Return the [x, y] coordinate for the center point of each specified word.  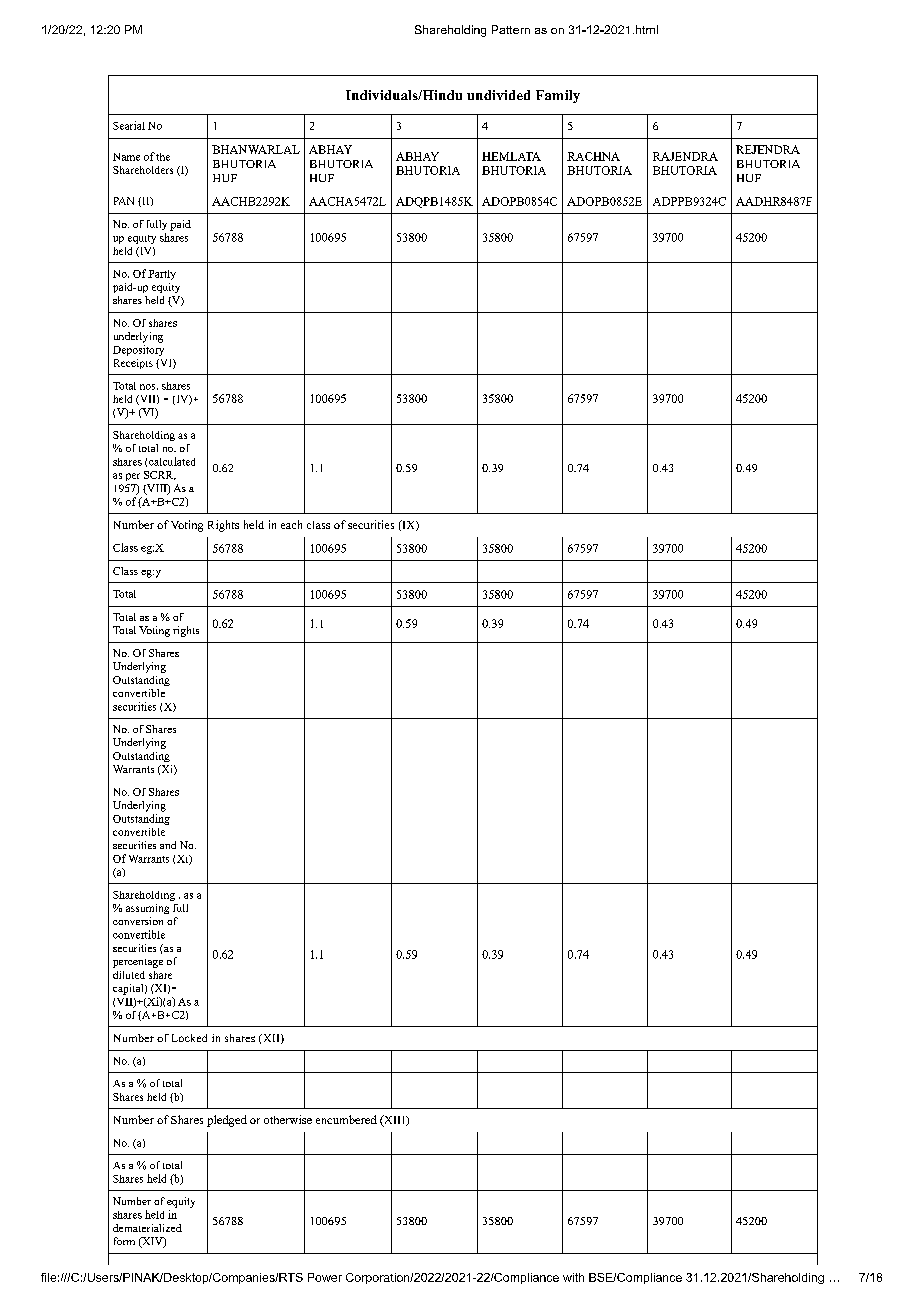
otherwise [288, 1119]
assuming [147, 909]
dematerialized [147, 1228]
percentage [138, 963]
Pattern [511, 29]
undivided [498, 95]
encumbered [346, 1119]
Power [325, 1277]
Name [126, 157]
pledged [227, 1121]
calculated [172, 461]
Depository [138, 350]
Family [558, 96]
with [573, 1277]
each [291, 524]
